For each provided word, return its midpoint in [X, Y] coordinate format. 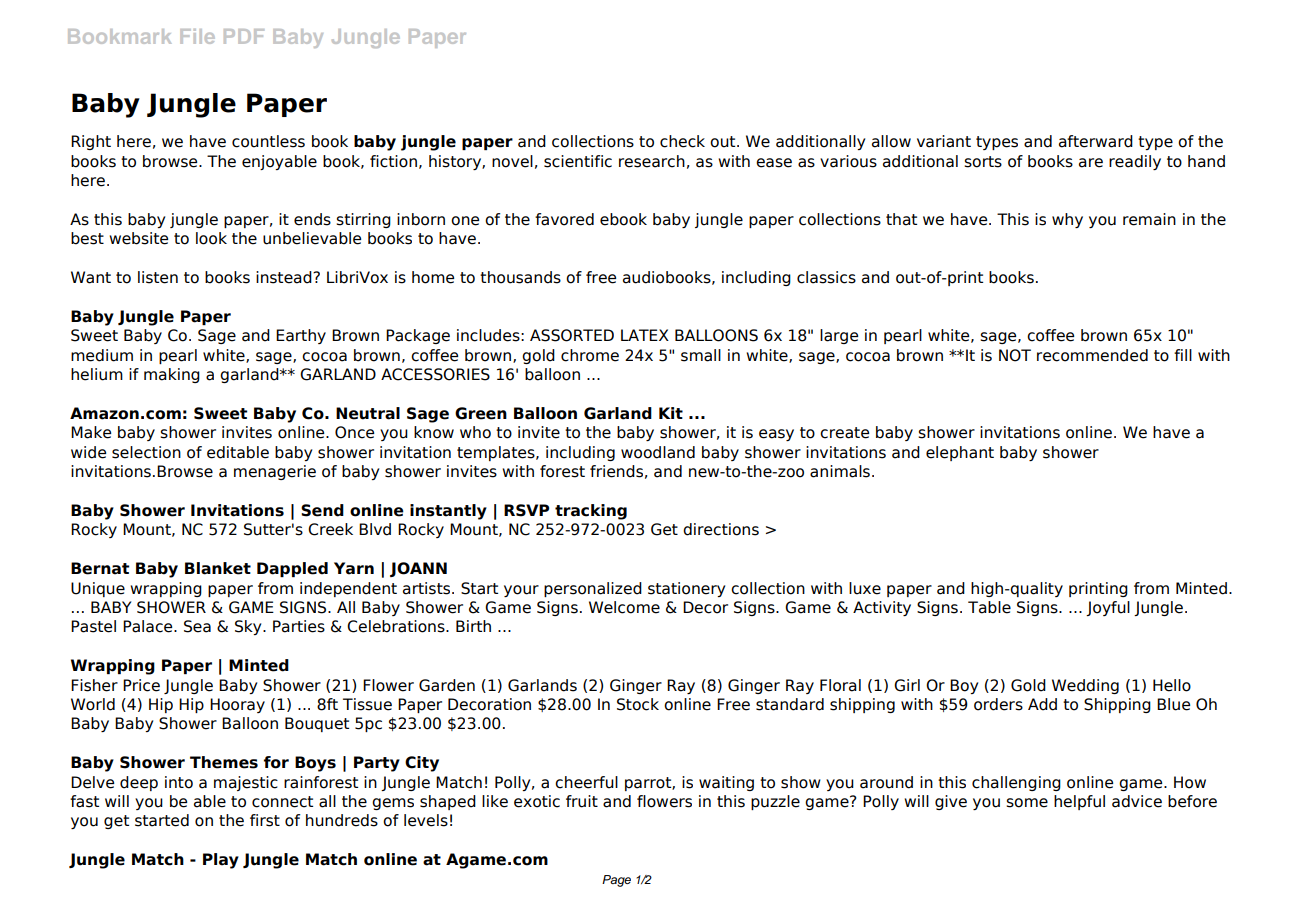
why [1067, 220]
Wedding [1085, 686]
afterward [1096, 141]
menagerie [275, 472]
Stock [638, 704]
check [682, 141]
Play [221, 861]
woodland [658, 452]
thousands [520, 277]
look [211, 238]
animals [840, 471]
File [197, 36]
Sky [249, 627]
